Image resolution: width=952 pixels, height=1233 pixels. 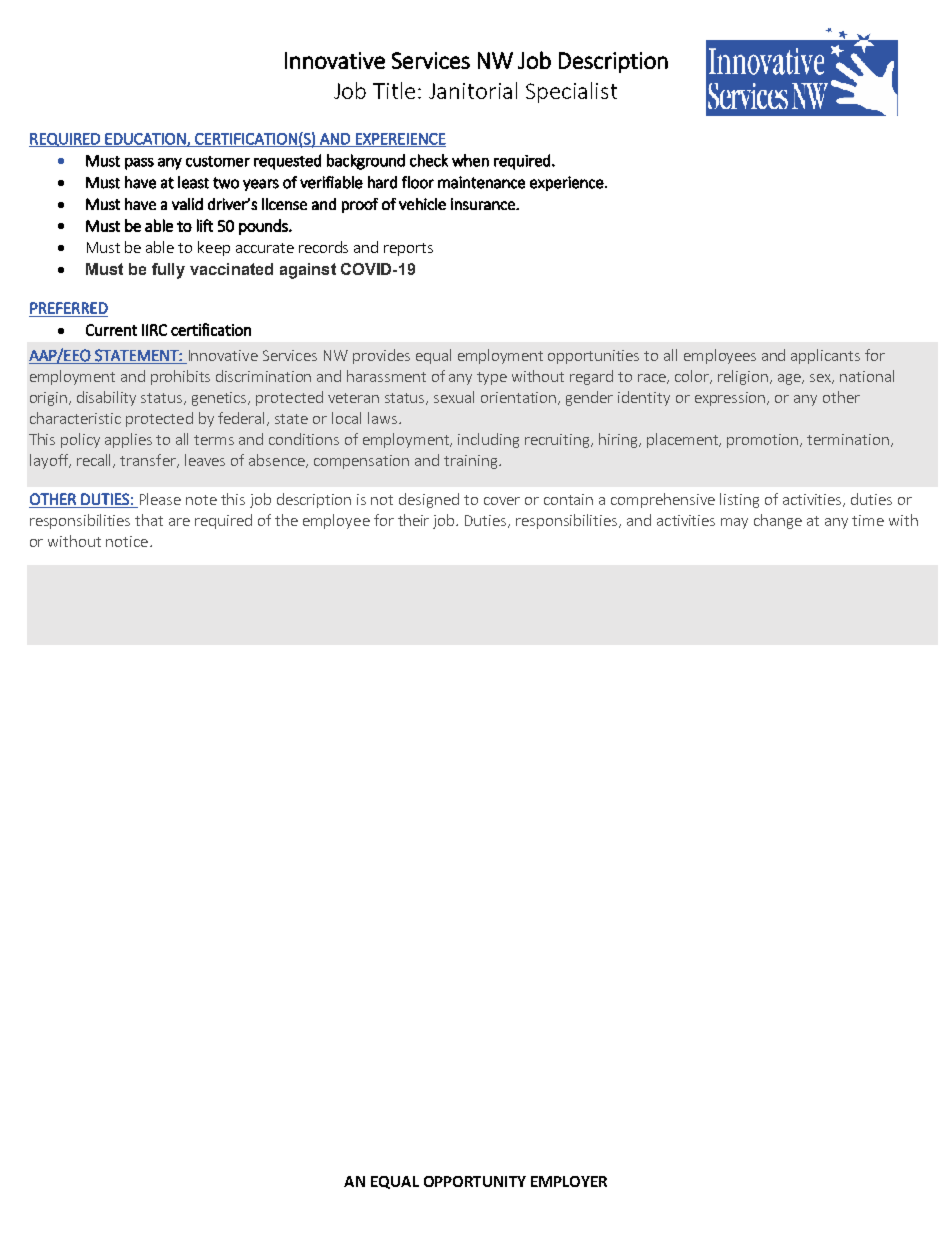 What do you see at coordinates (454, 397) in the screenshot?
I see `sexual` at bounding box center [454, 397].
